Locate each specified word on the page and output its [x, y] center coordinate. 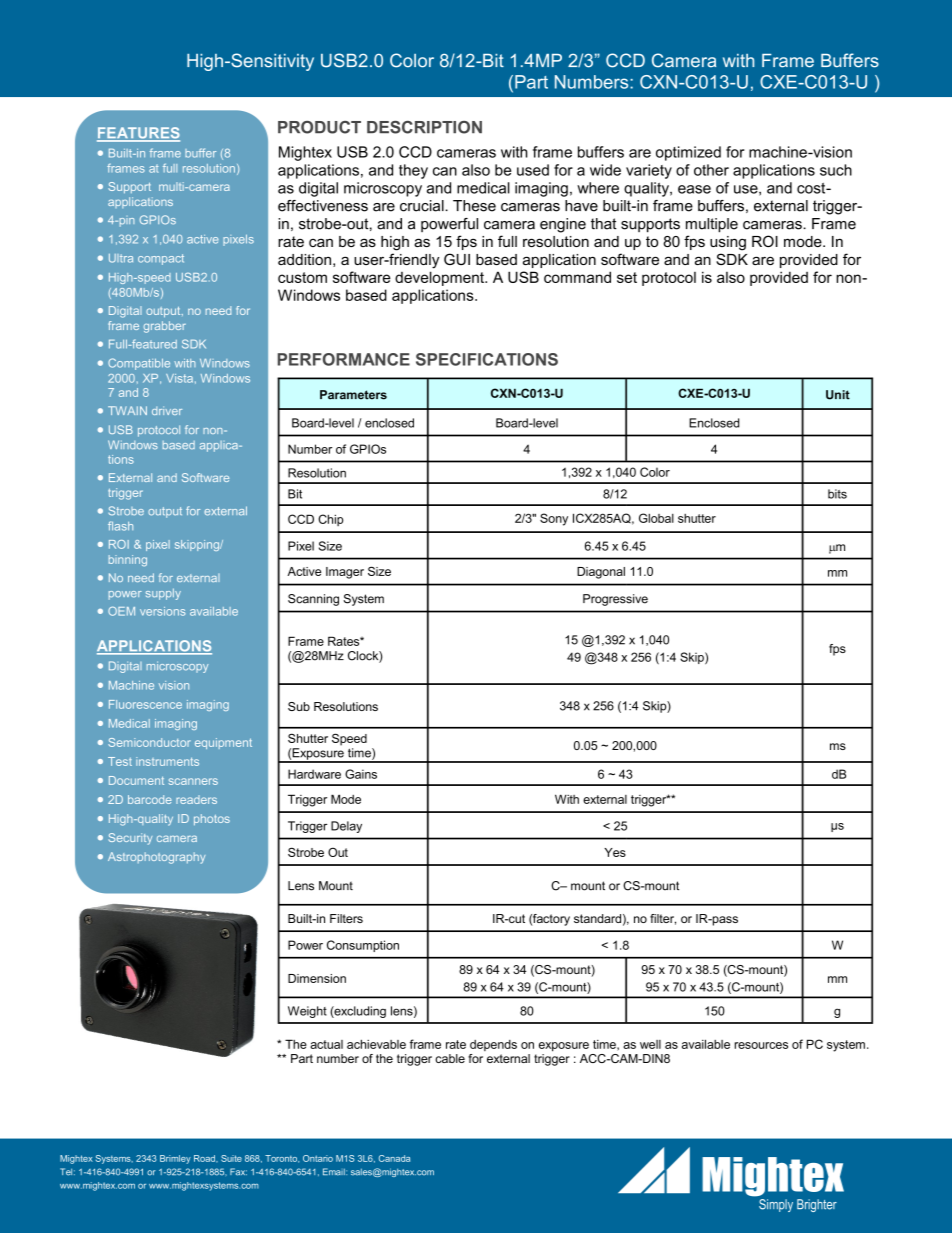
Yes [615, 852]
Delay [346, 827]
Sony [554, 519]
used [533, 170]
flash [120, 526]
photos [212, 819]
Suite [231, 1158]
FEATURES [138, 134]
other [711, 170]
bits [837, 494]
